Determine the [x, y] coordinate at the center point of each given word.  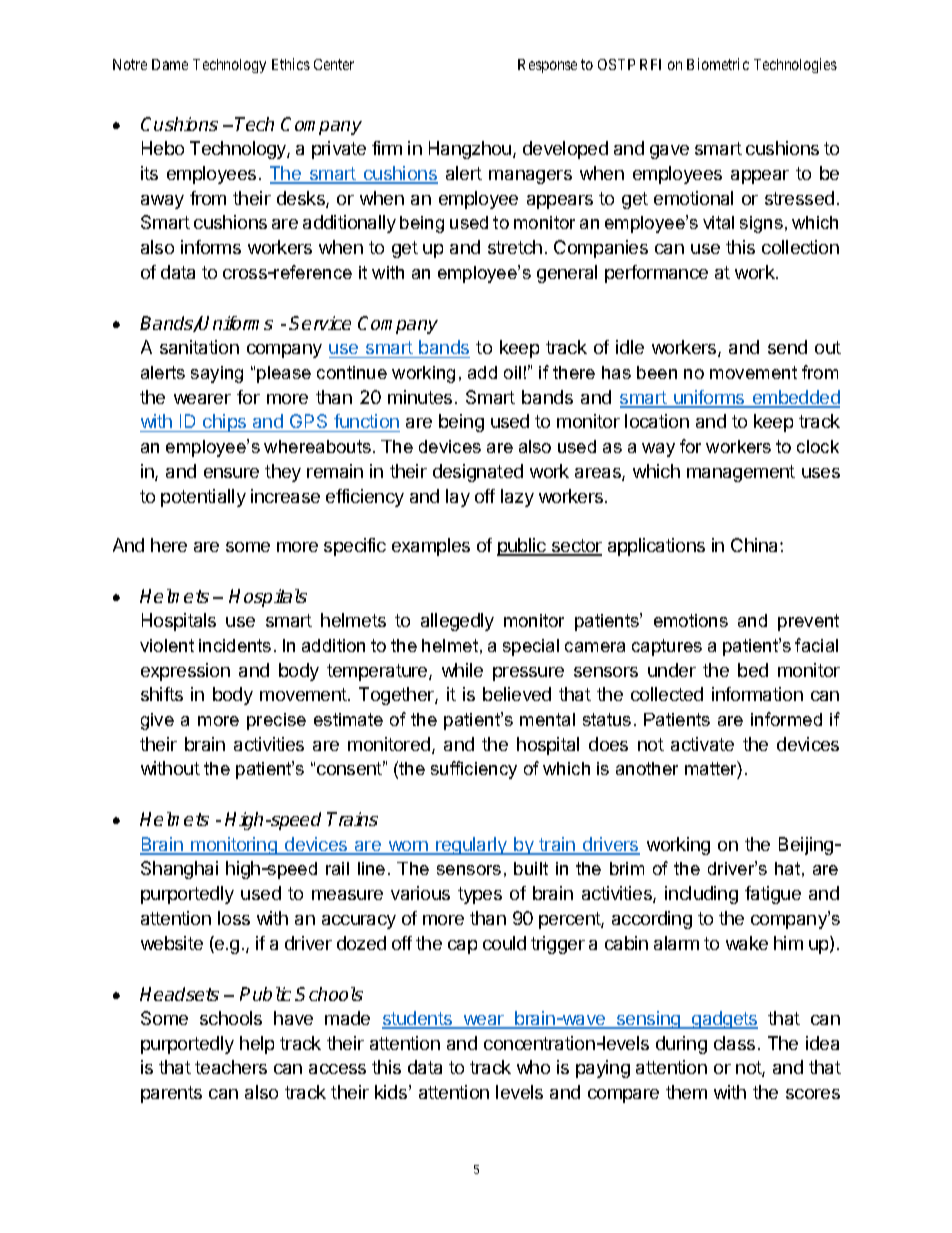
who [533, 1067]
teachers [231, 1067]
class [734, 1043]
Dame [170, 64]
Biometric [718, 64]
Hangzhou [470, 150]
